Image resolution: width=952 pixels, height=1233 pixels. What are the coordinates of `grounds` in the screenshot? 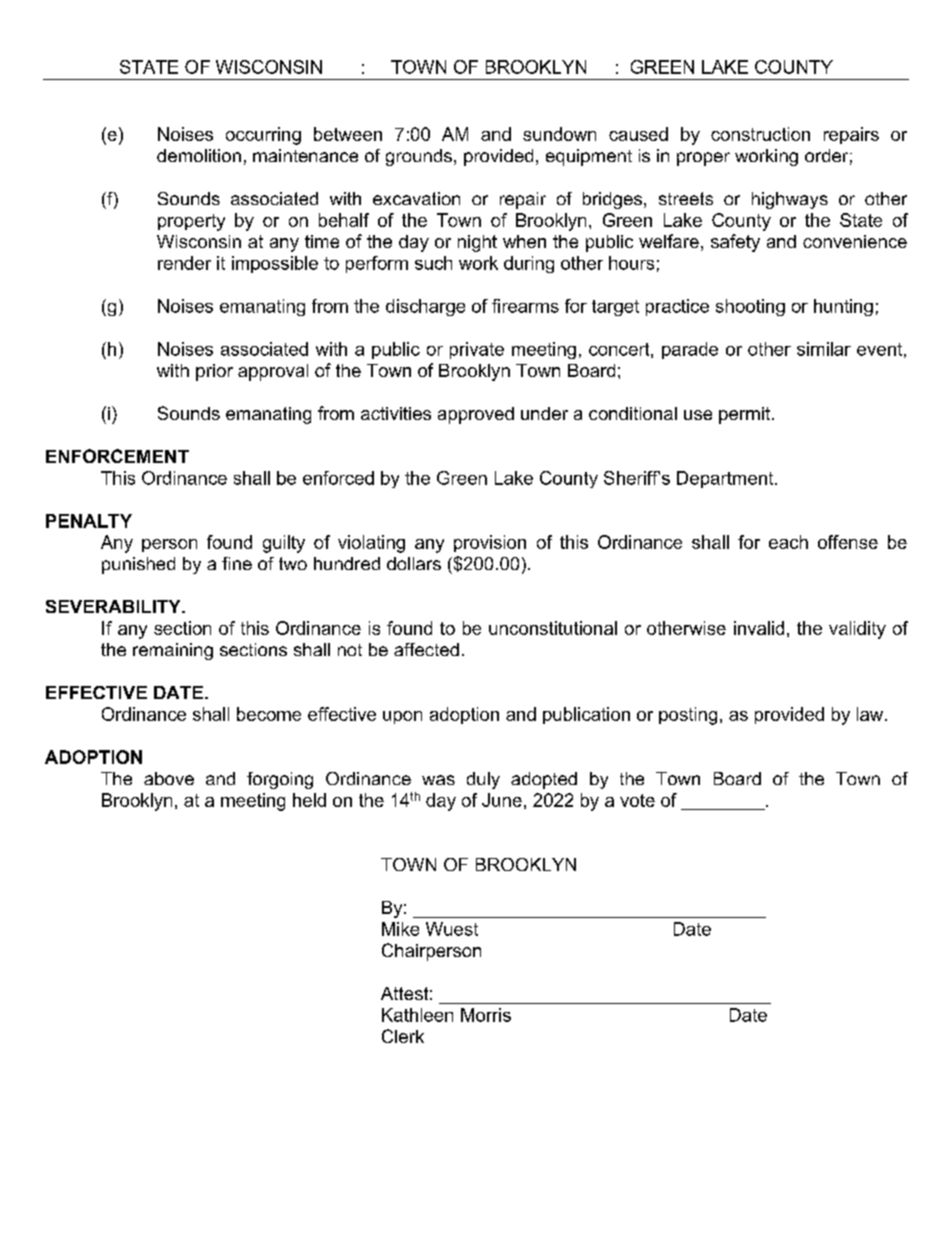 It's located at (419, 157).
